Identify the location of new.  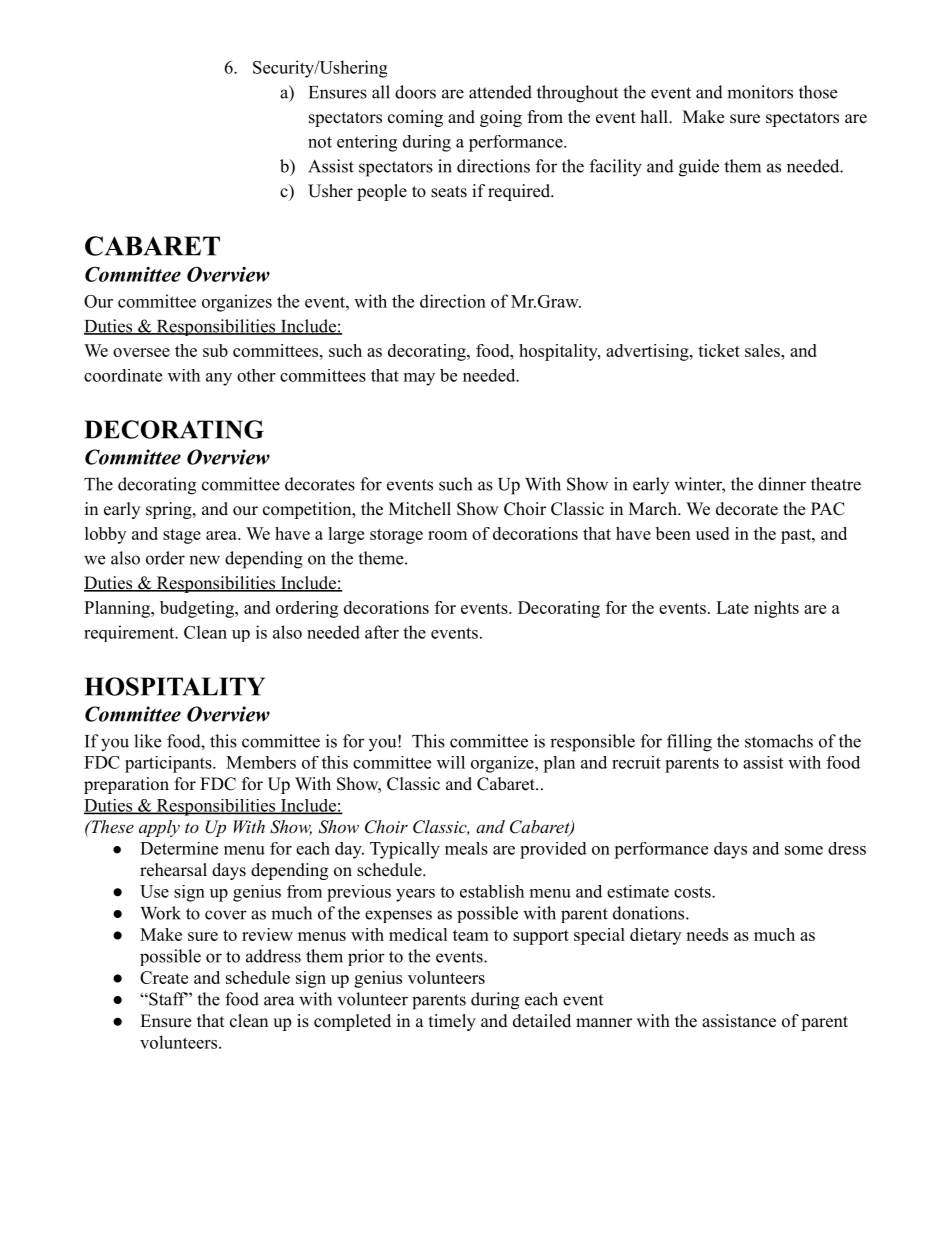
(204, 560).
